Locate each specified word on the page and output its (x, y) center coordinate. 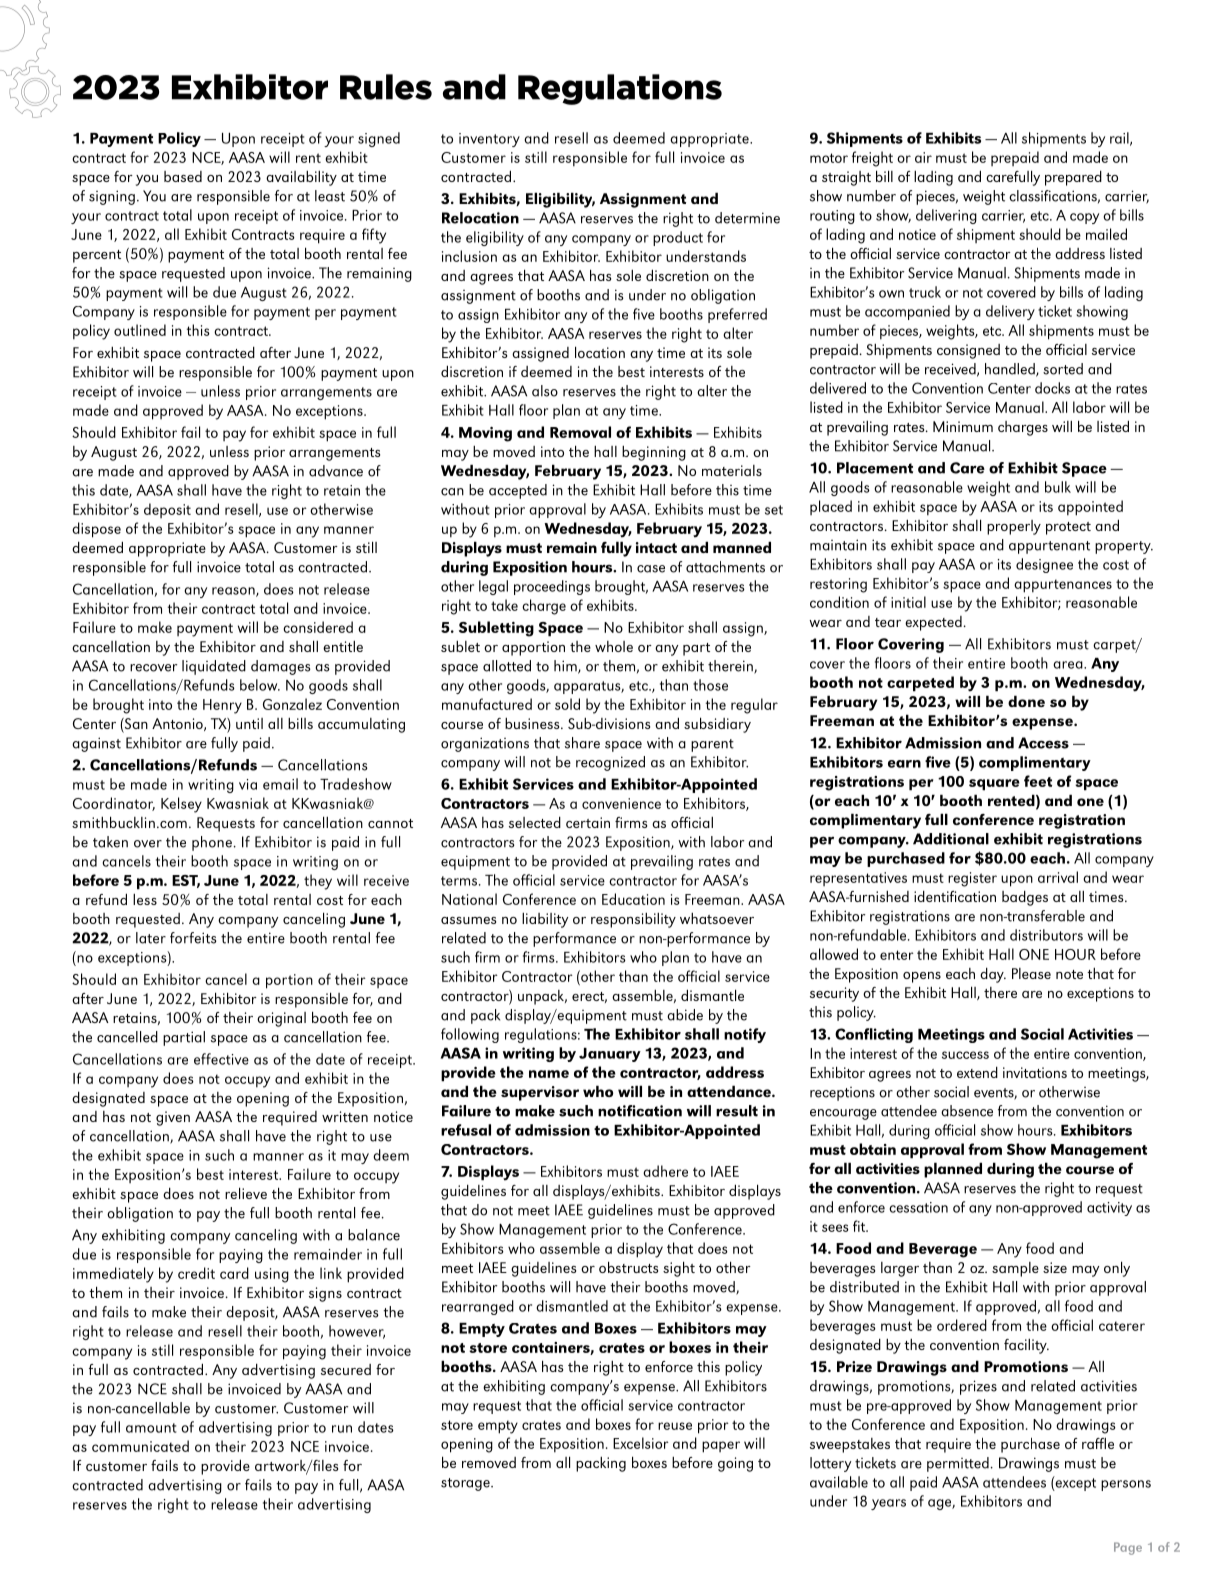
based (183, 176)
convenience (621, 803)
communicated (140, 1446)
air (923, 157)
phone (212, 843)
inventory (489, 140)
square (994, 785)
